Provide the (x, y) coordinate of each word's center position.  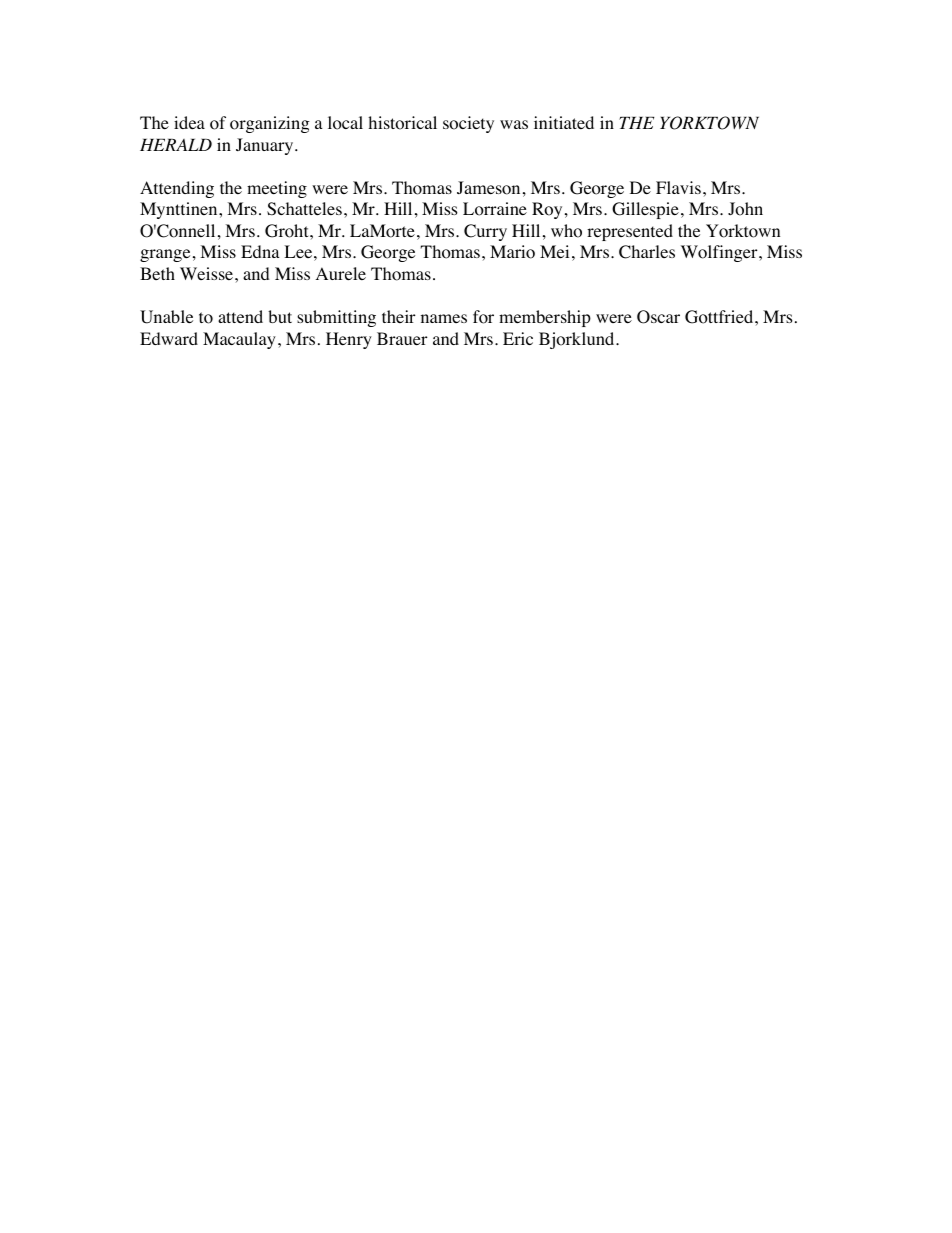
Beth (157, 273)
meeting (277, 189)
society (468, 124)
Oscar (658, 317)
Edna (260, 251)
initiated (564, 122)
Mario (512, 252)
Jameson (488, 188)
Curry (485, 232)
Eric (518, 338)
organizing (270, 124)
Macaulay (239, 340)
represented (630, 232)
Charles (647, 252)
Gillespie (645, 210)
